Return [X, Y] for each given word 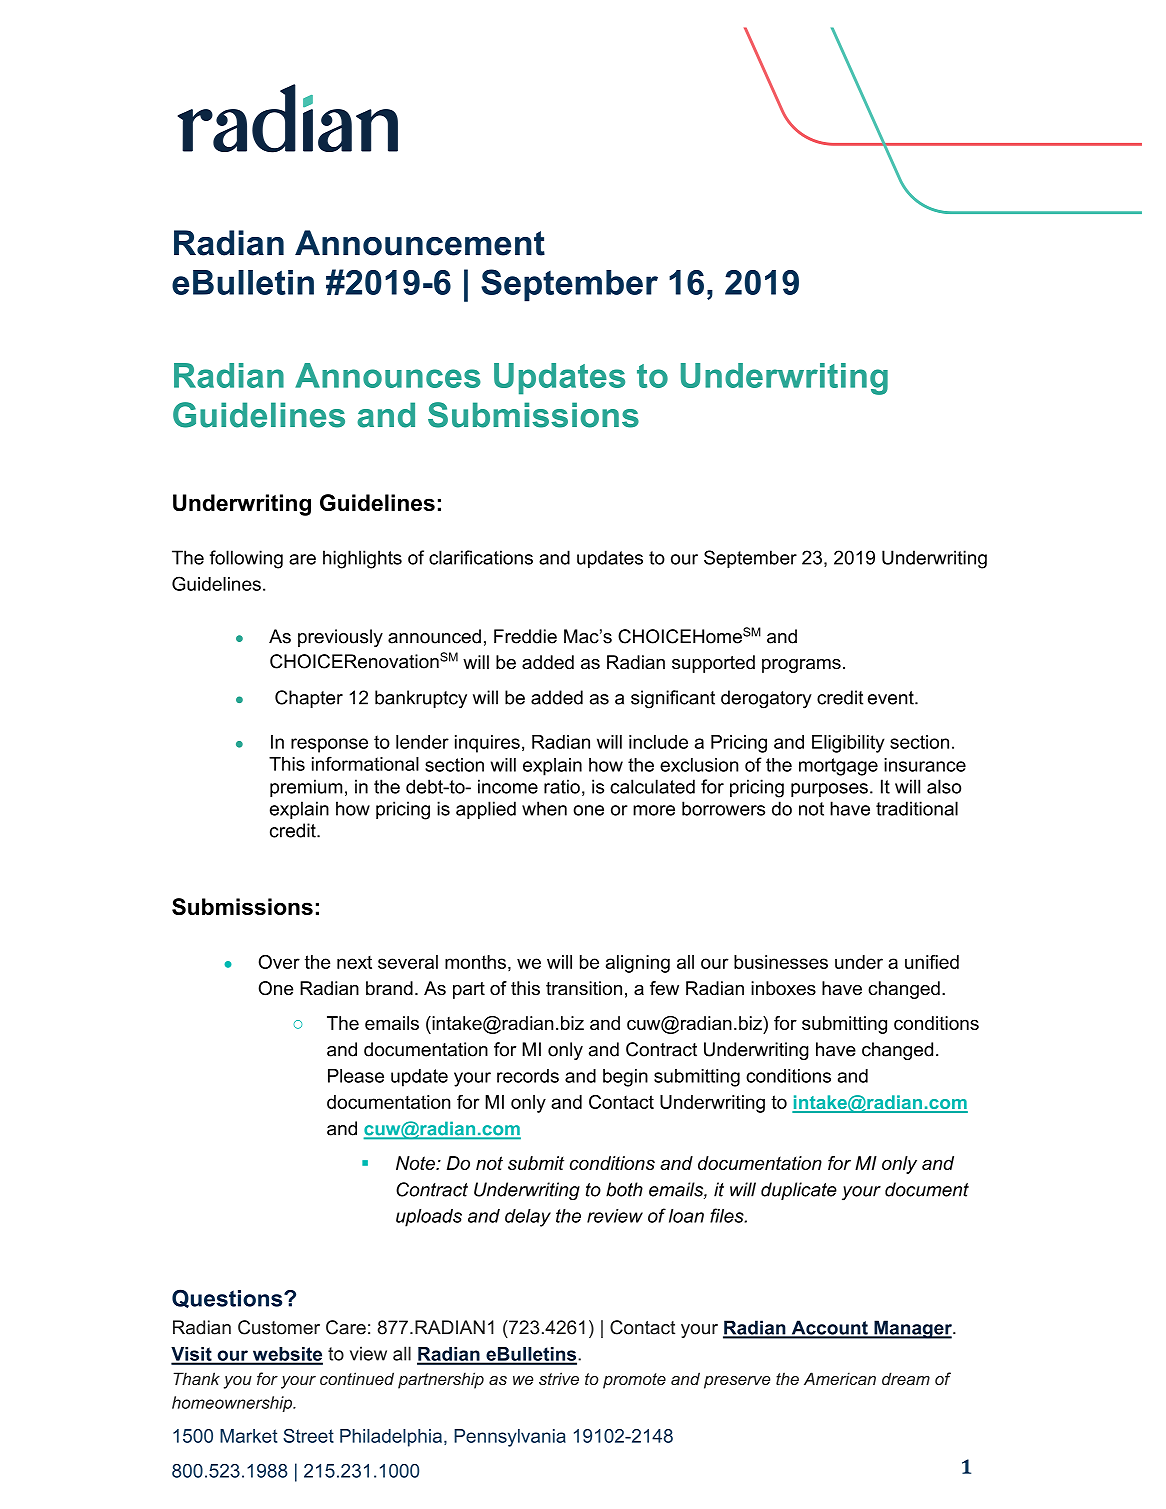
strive [559, 1378]
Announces [388, 375]
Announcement [420, 243]
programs [801, 666]
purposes [829, 790]
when [544, 808]
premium [306, 788]
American [840, 1378]
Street [308, 1435]
